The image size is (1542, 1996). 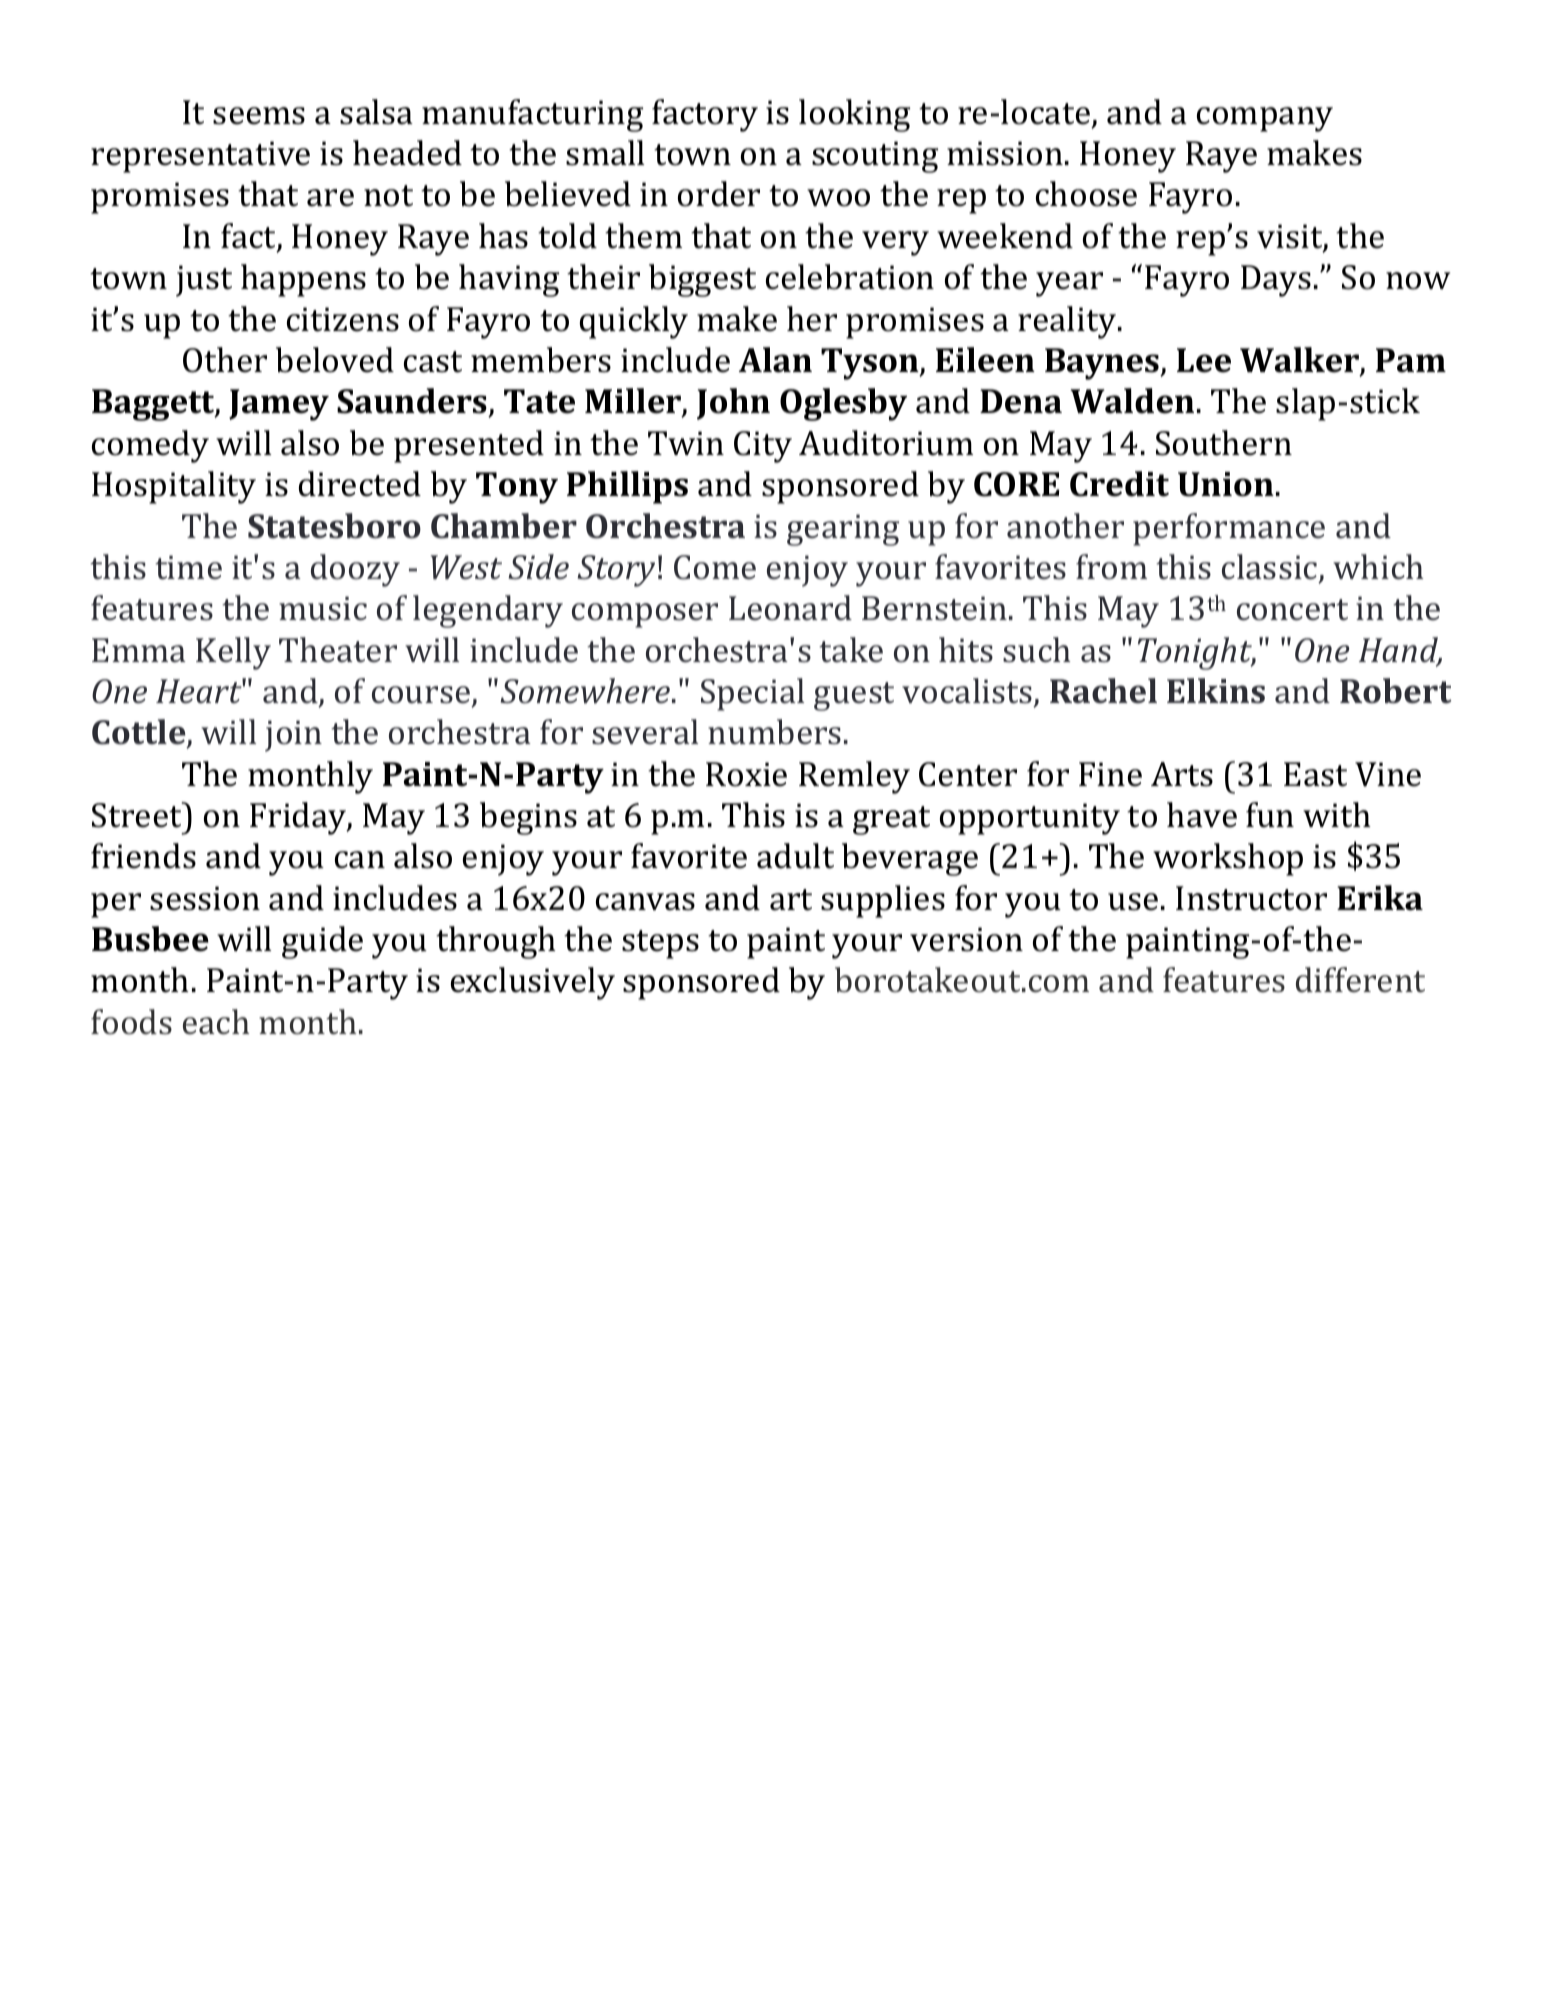 I want to click on join, so click(x=293, y=736).
